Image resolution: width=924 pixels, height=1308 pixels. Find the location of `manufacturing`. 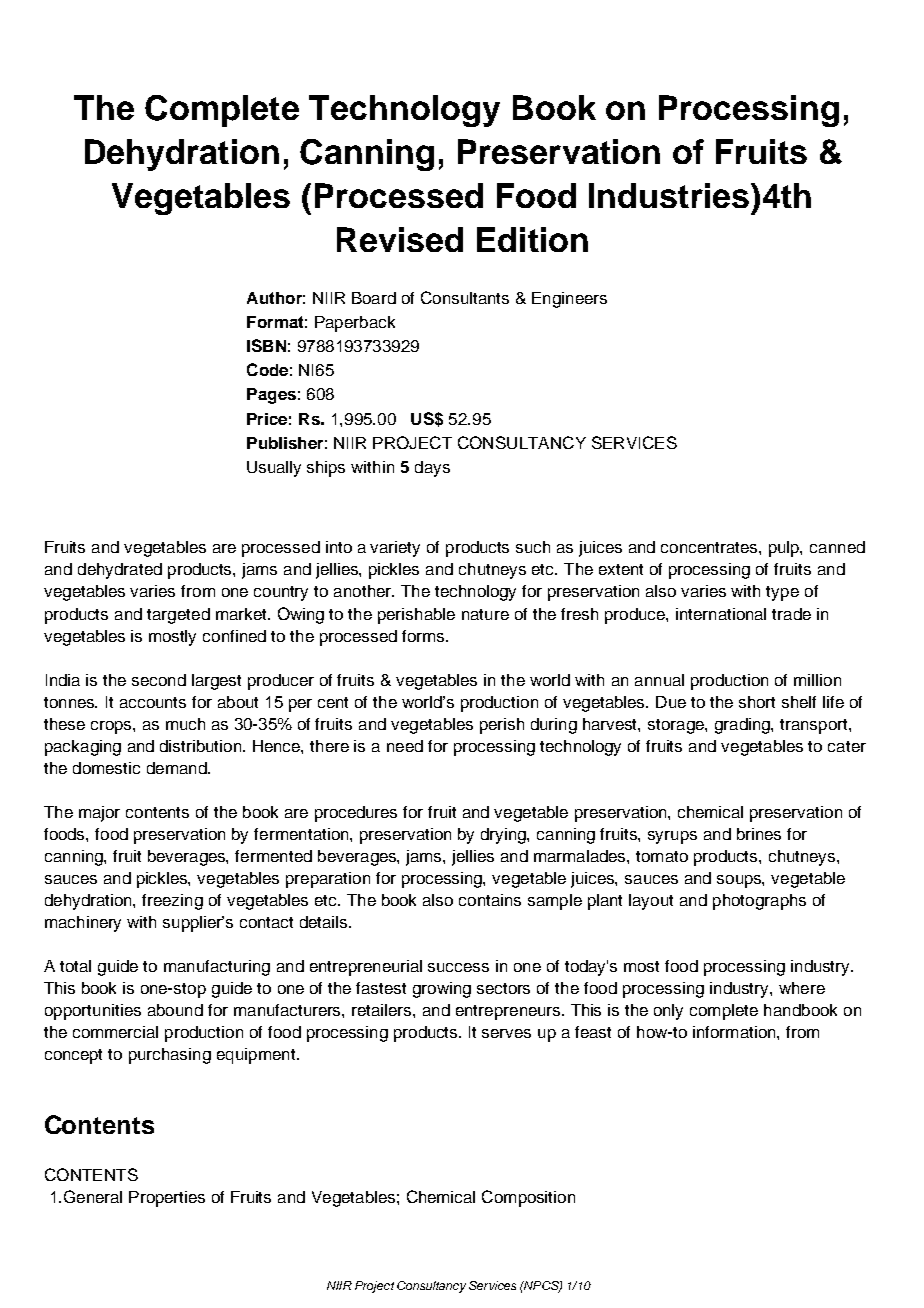

manufacturing is located at coordinates (217, 968).
